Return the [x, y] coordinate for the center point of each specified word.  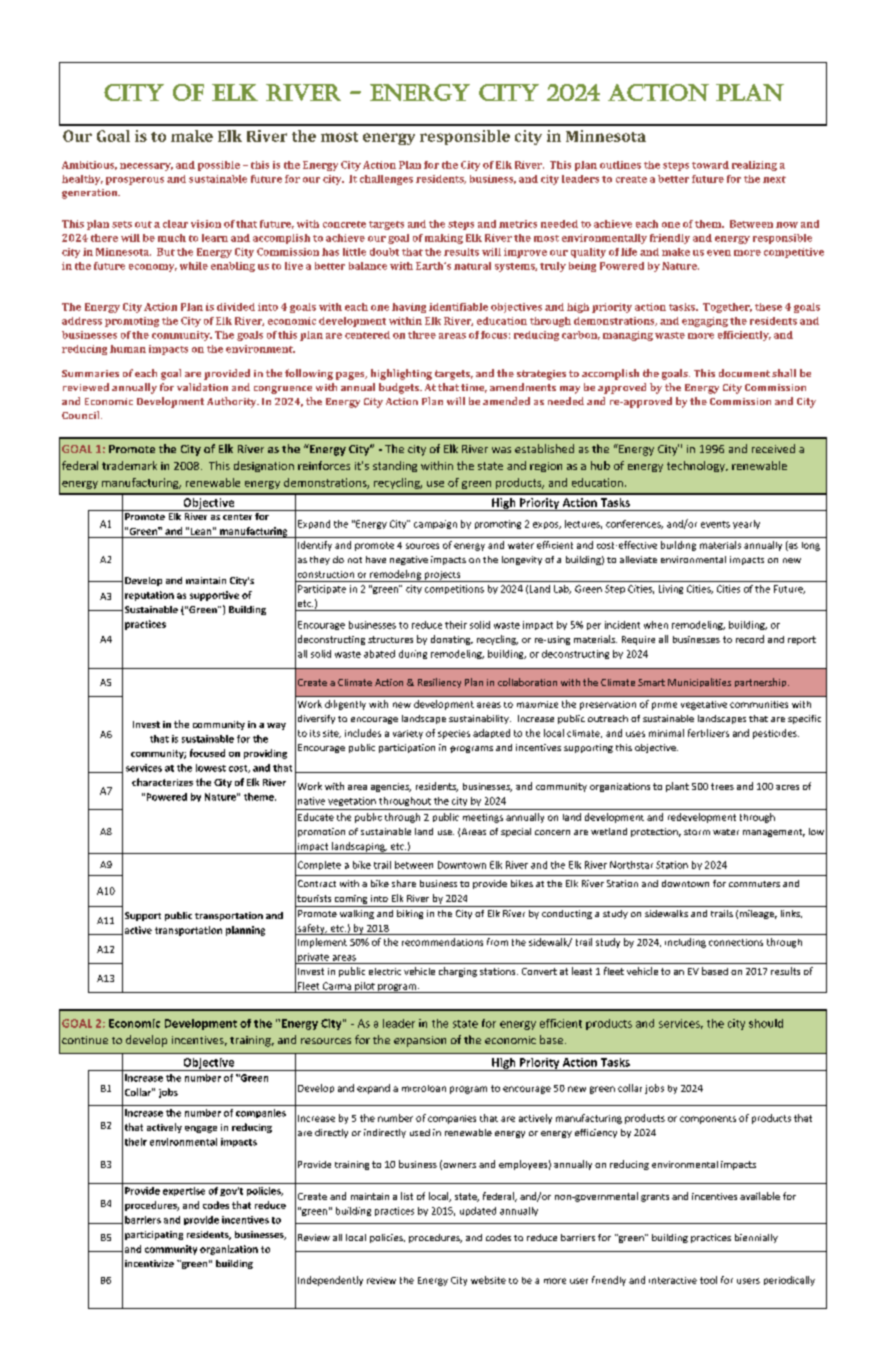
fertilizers [708, 733]
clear [175, 224]
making [444, 239]
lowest [211, 768]
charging [458, 972]
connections [736, 942]
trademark [129, 465]
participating [154, 1235]
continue [85, 1040]
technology [697, 466]
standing [395, 466]
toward [710, 165]
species [454, 734]
